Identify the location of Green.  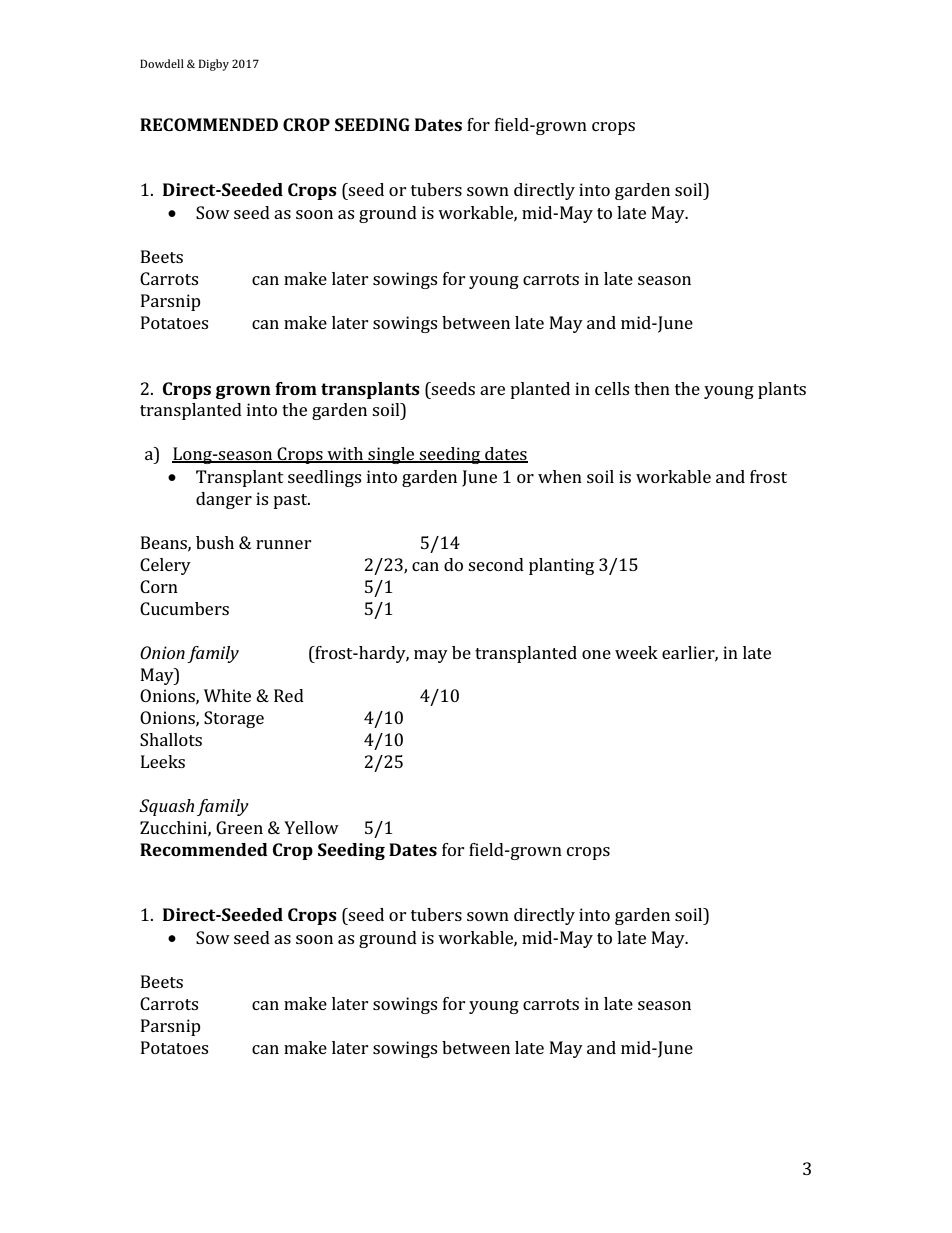
(239, 827).
